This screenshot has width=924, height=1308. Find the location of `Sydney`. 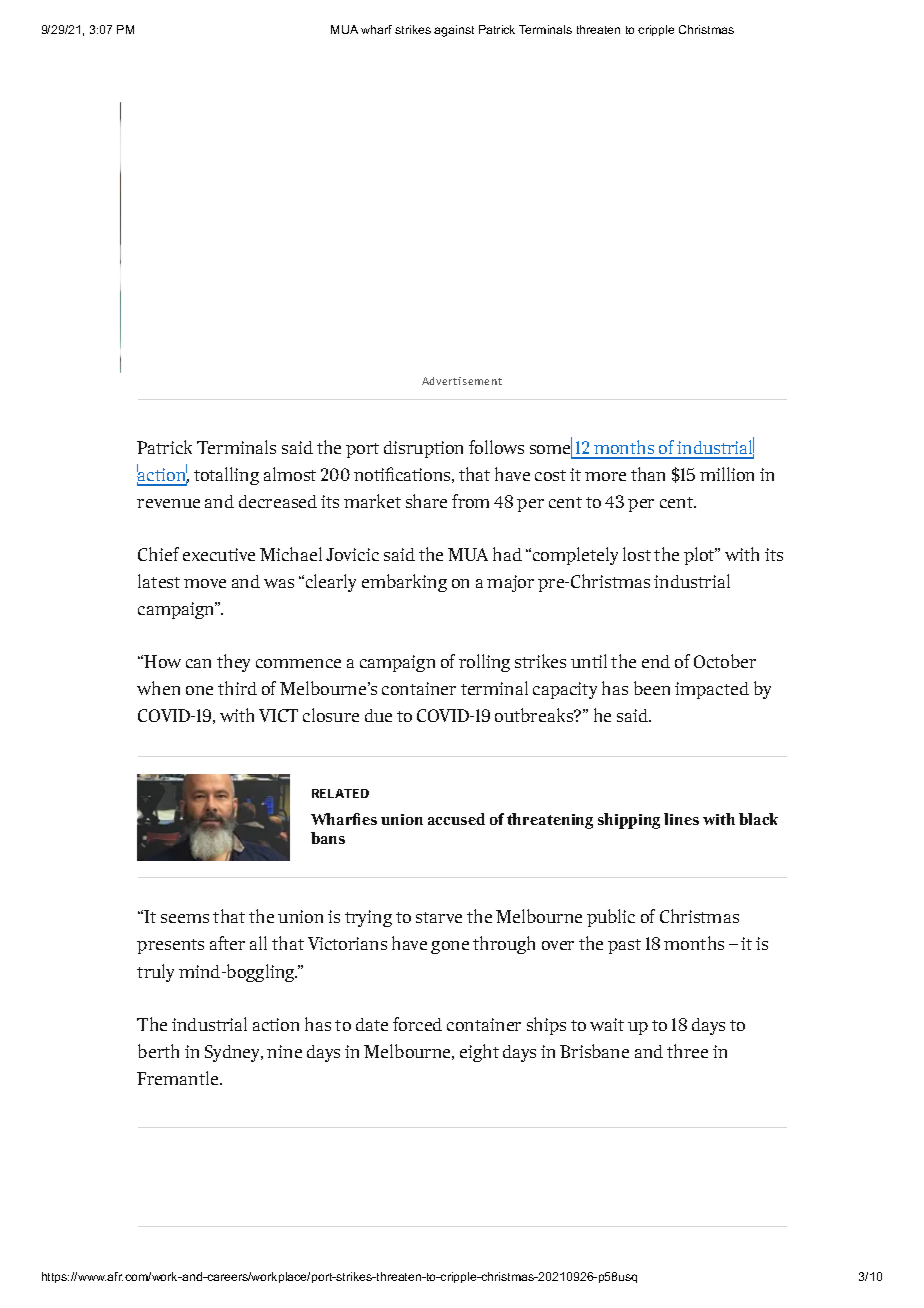

Sydney is located at coordinates (234, 1053).
